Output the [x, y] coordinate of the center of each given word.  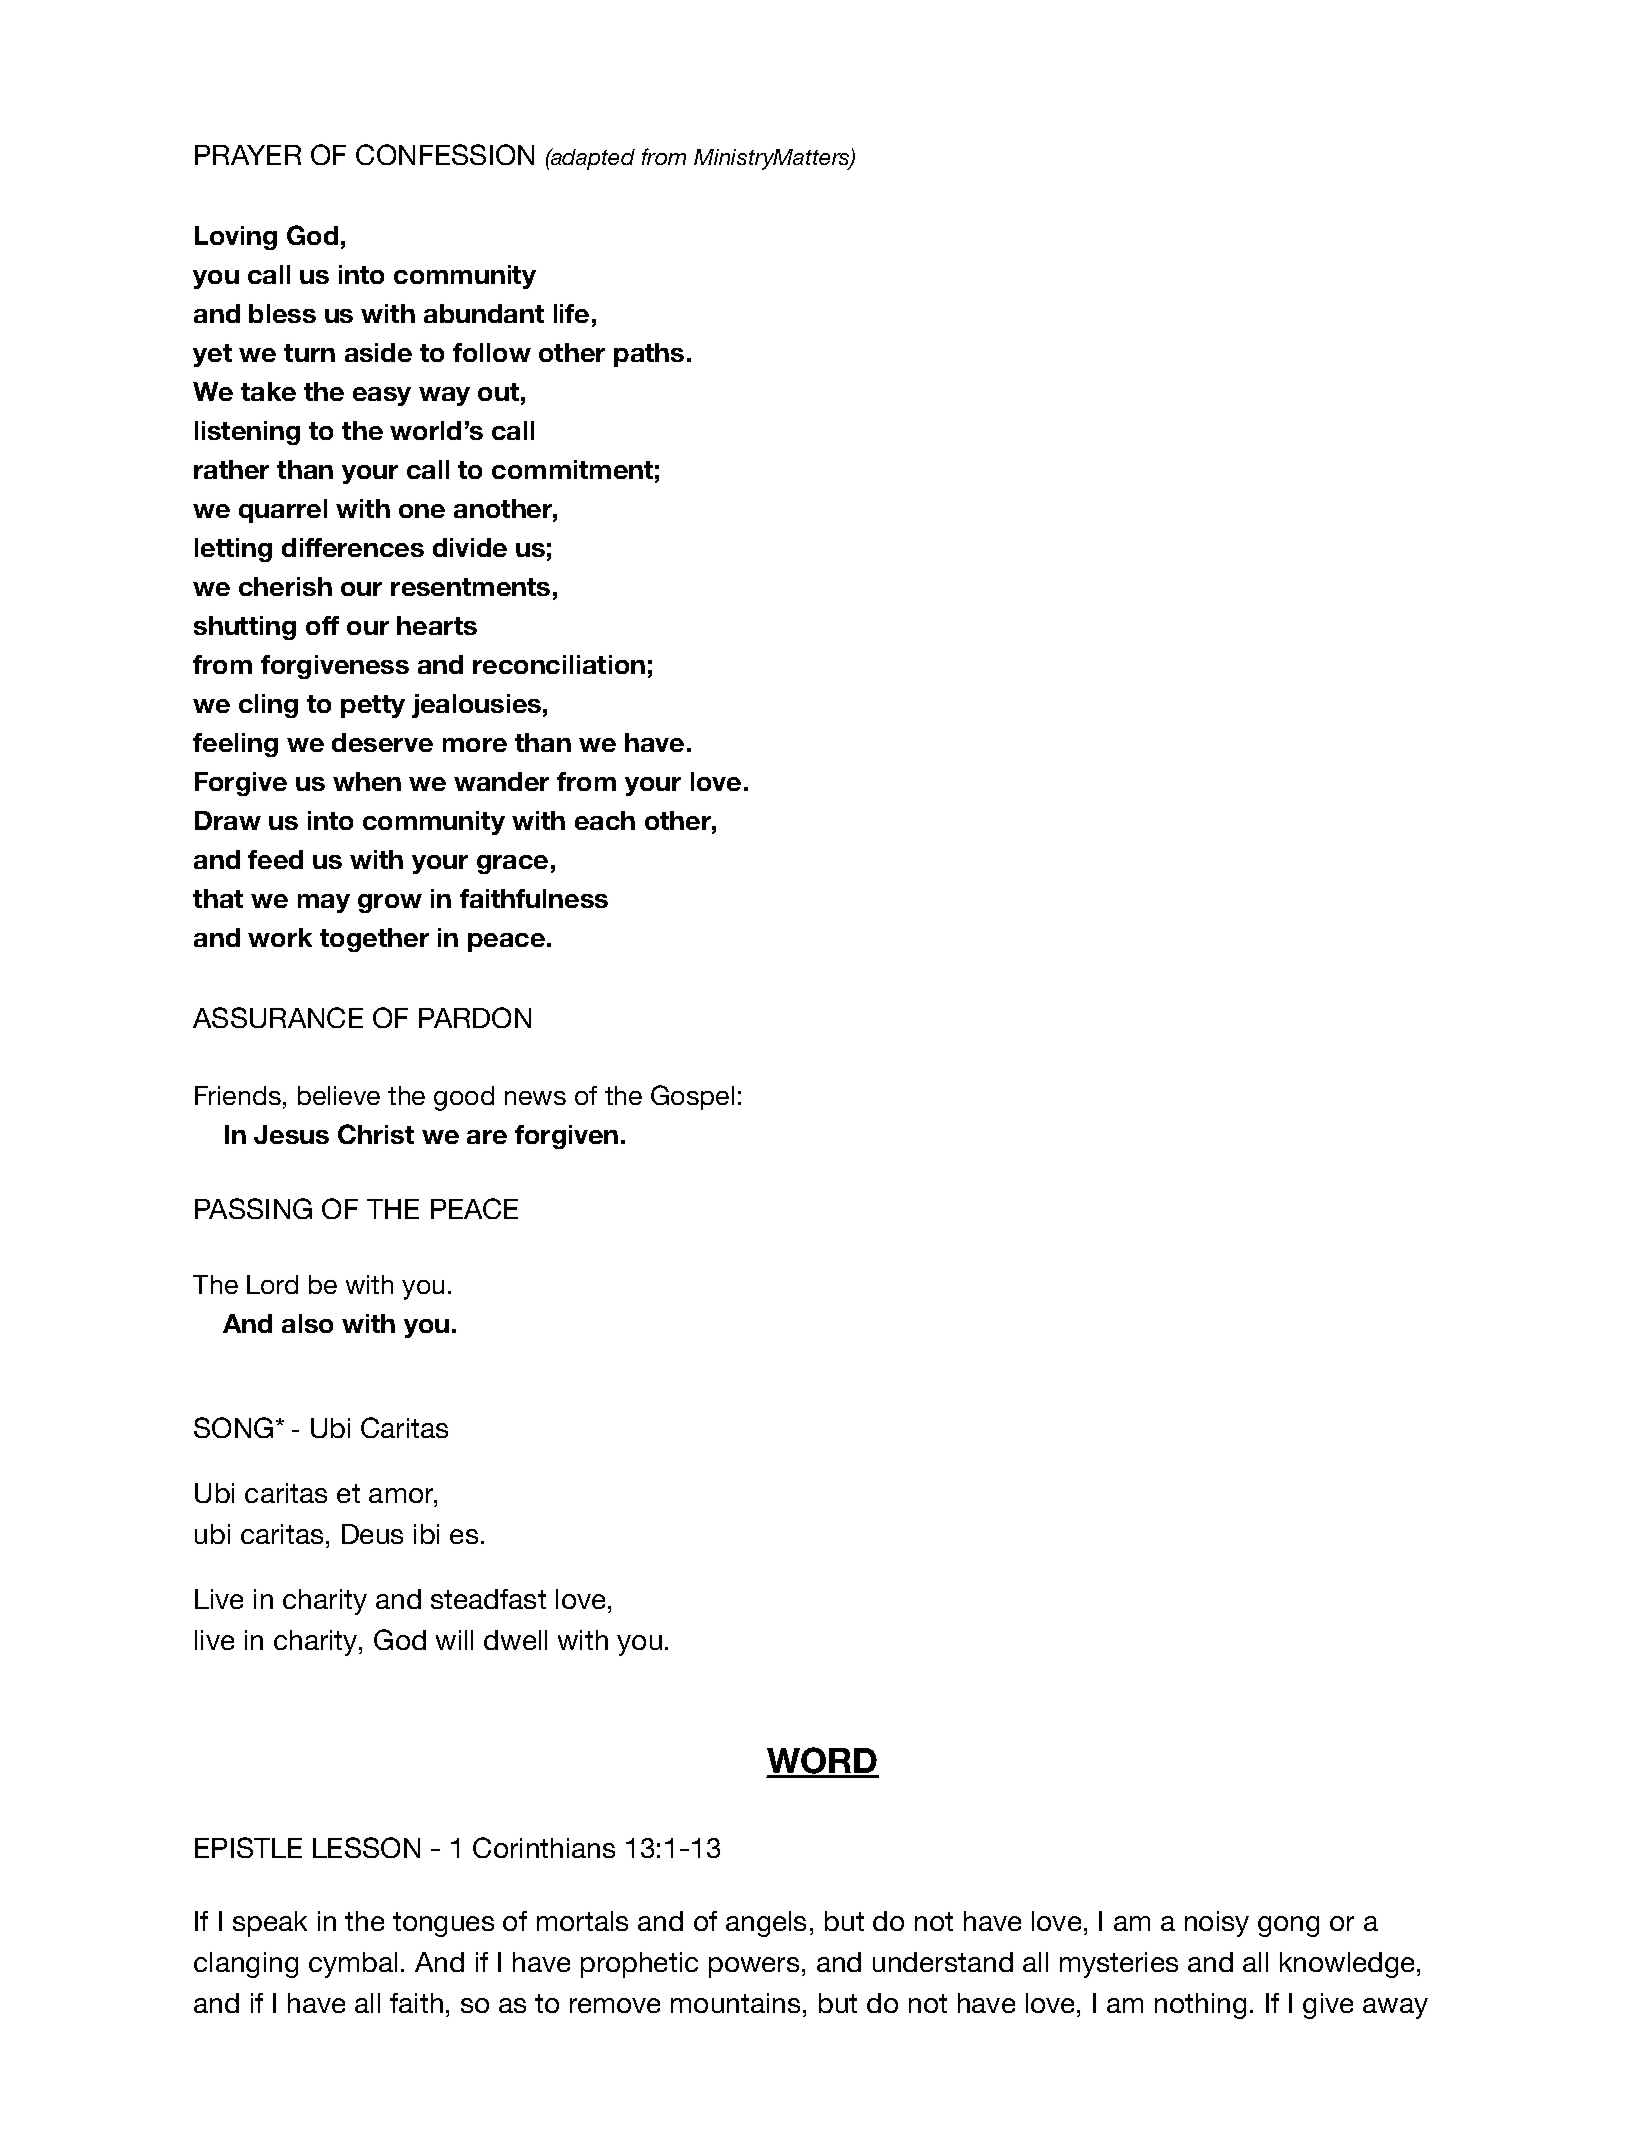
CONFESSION [445, 154]
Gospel [692, 1097]
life [571, 313]
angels [766, 1924]
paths [649, 355]
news [535, 1098]
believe [339, 1095]
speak [270, 1924]
